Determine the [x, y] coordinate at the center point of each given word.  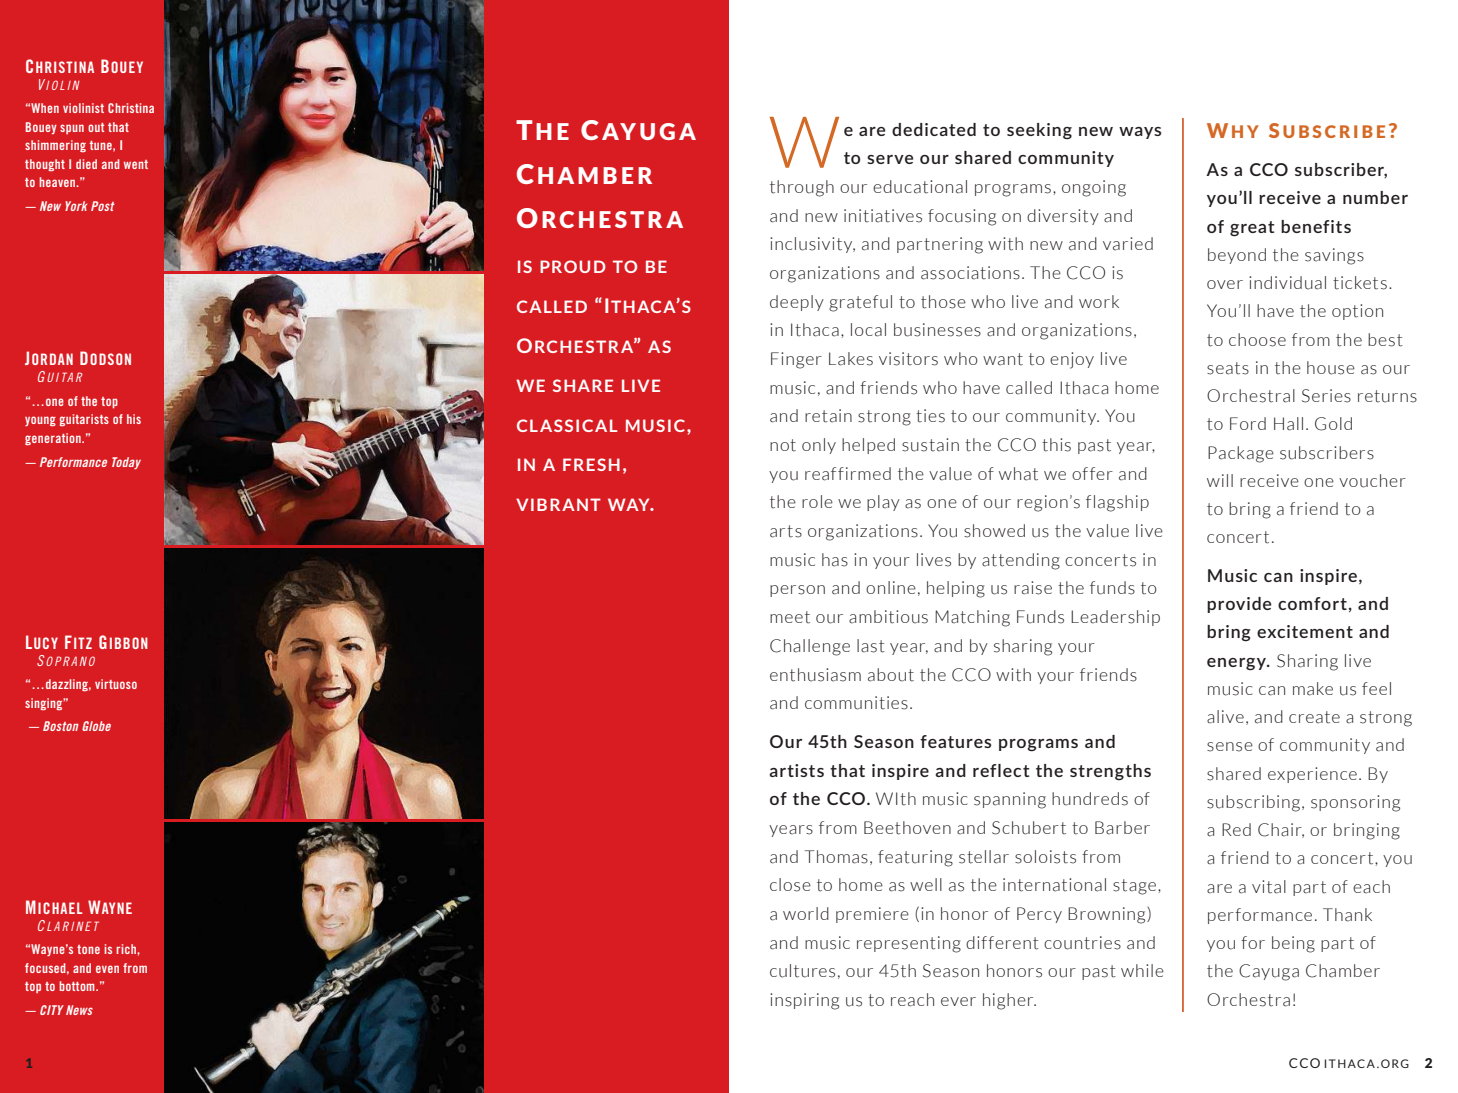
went [136, 164]
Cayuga [1269, 972]
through [802, 188]
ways [1140, 133]
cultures [802, 971]
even [107, 969]
